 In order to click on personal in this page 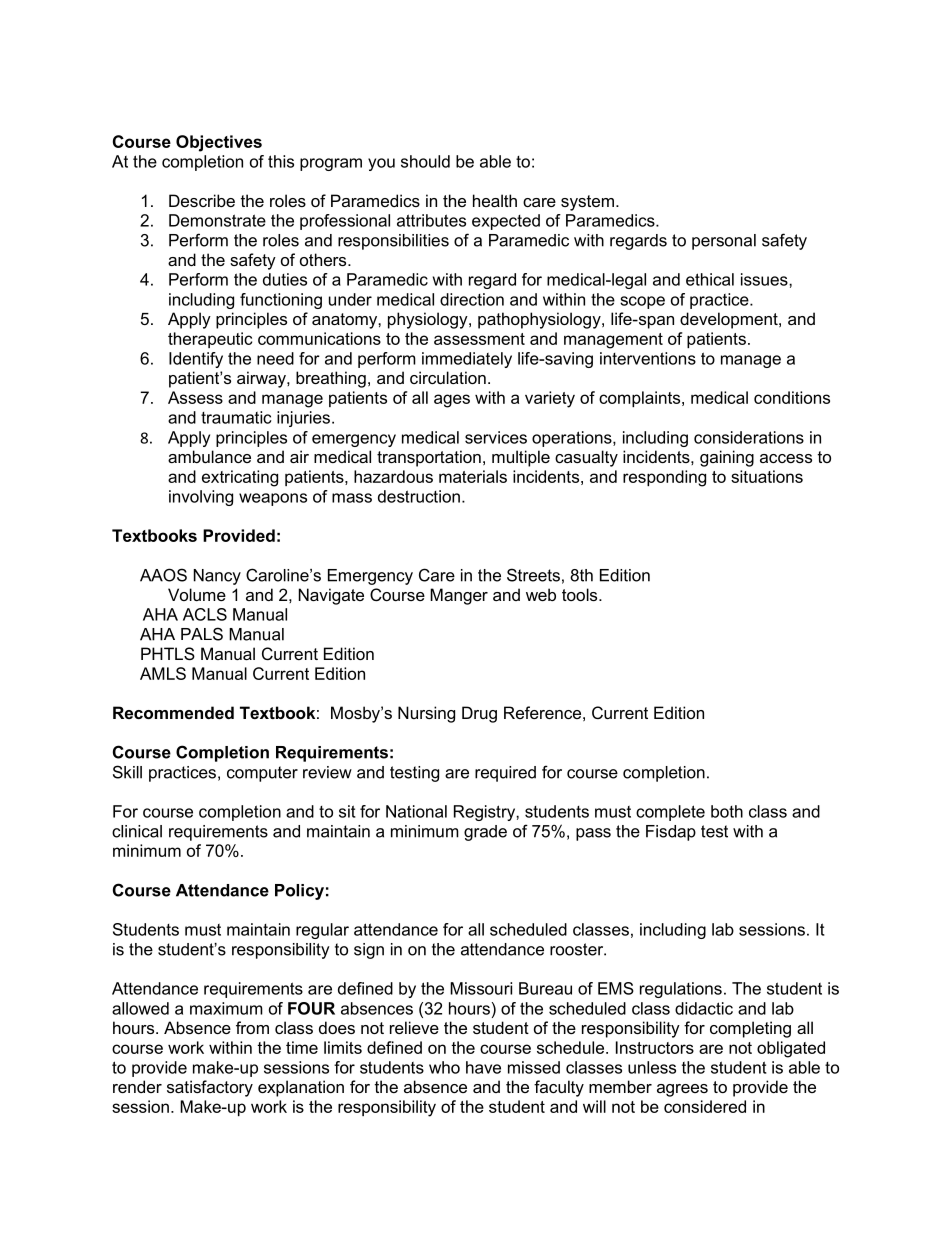, I will do `click(724, 242)`.
